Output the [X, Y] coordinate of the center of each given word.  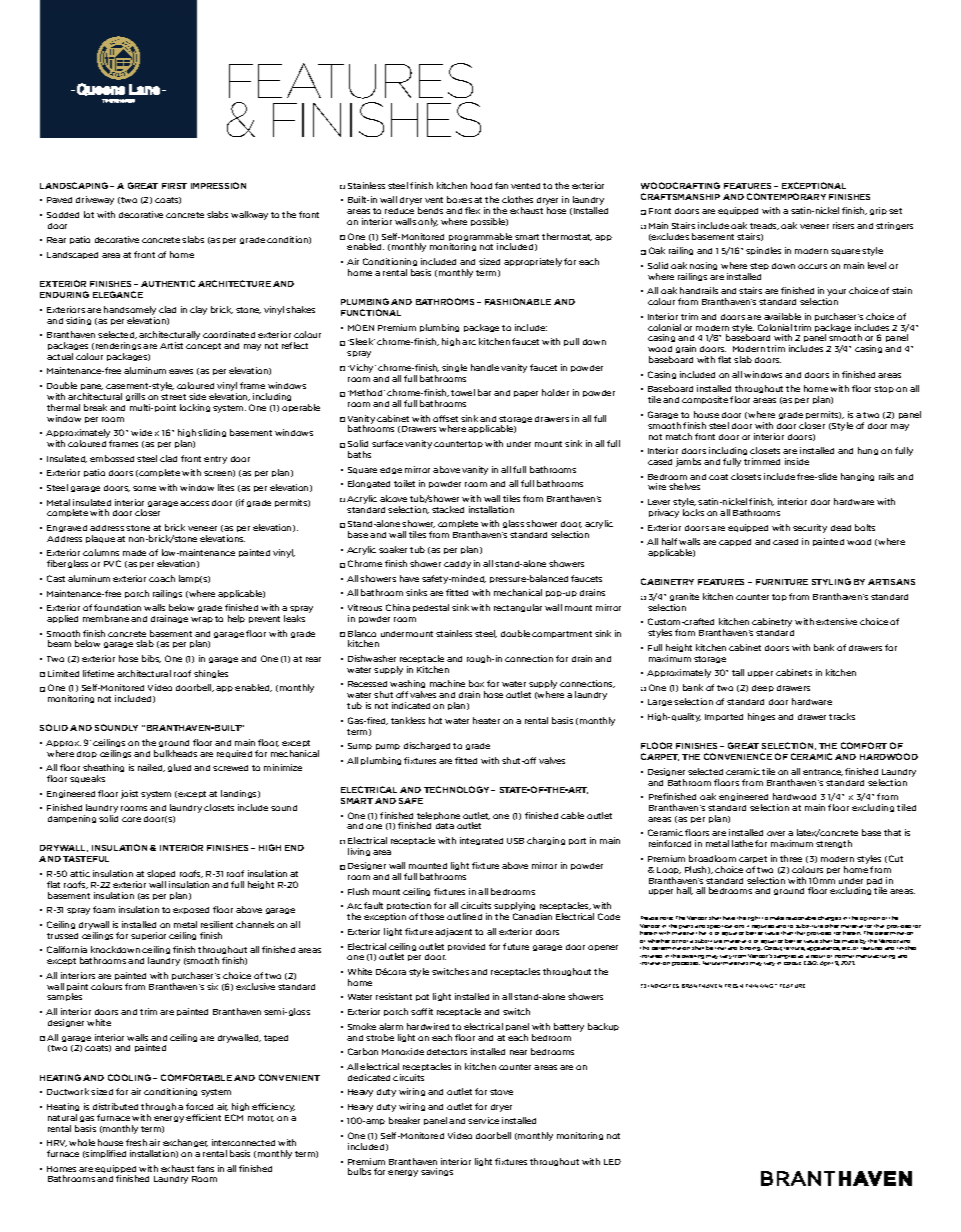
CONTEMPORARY [786, 196]
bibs [151, 659]
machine [447, 683]
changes [829, 918]
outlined [464, 916]
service [483, 1120]
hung [868, 451]
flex [472, 210]
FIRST [174, 186]
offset [445, 418]
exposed [191, 910]
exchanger [185, 1145]
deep [763, 688]
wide [141, 432]
